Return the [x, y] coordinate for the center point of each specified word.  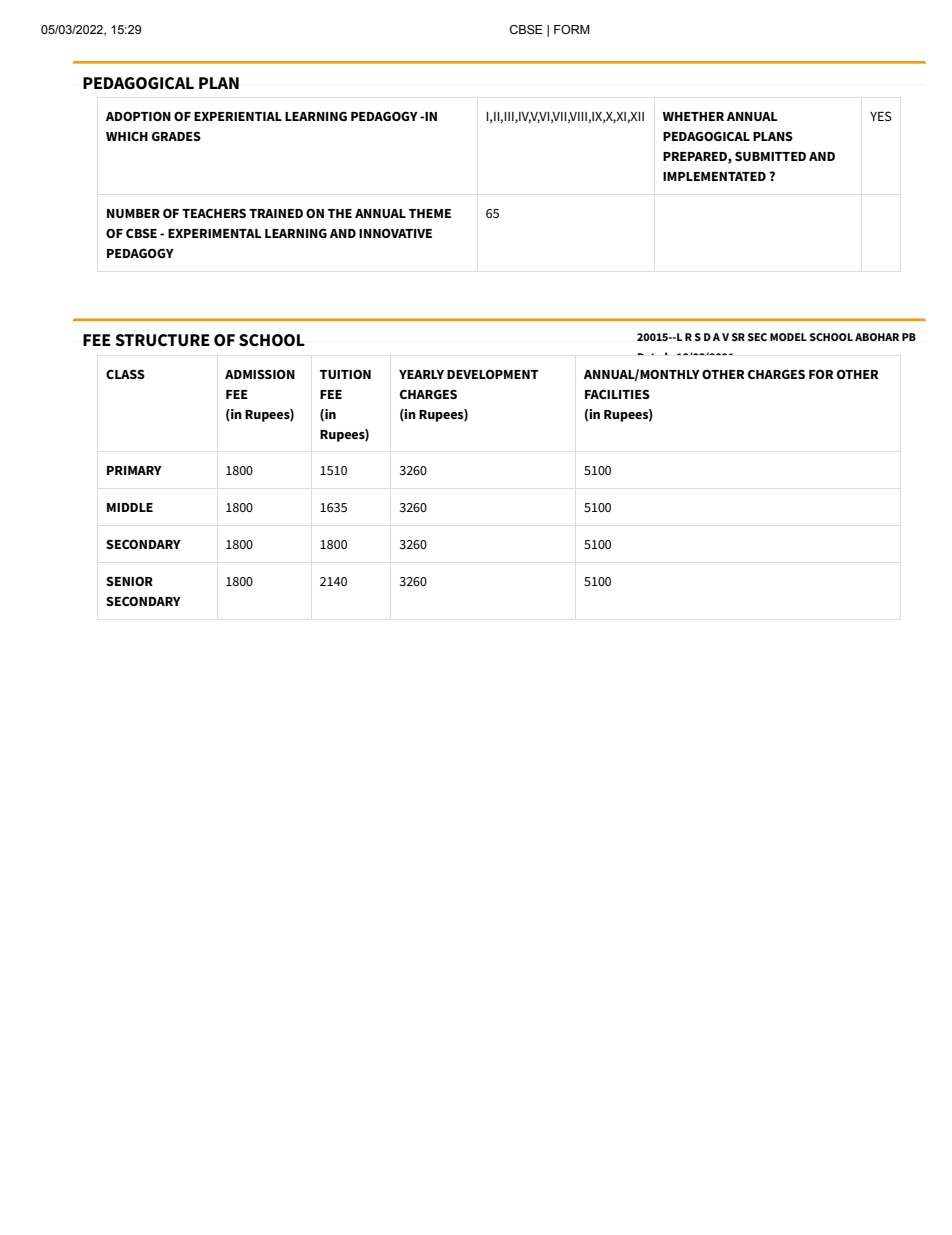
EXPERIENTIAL [238, 116]
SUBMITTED [770, 156]
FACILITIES [617, 394]
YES [881, 116]
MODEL [788, 337]
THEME [430, 213]
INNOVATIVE [395, 233]
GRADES [176, 136]
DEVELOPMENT [492, 374]
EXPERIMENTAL [214, 233]
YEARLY [421, 374]
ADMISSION [260, 374]
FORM [572, 29]
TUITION [345, 374]
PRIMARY [134, 470]
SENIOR [129, 581]
